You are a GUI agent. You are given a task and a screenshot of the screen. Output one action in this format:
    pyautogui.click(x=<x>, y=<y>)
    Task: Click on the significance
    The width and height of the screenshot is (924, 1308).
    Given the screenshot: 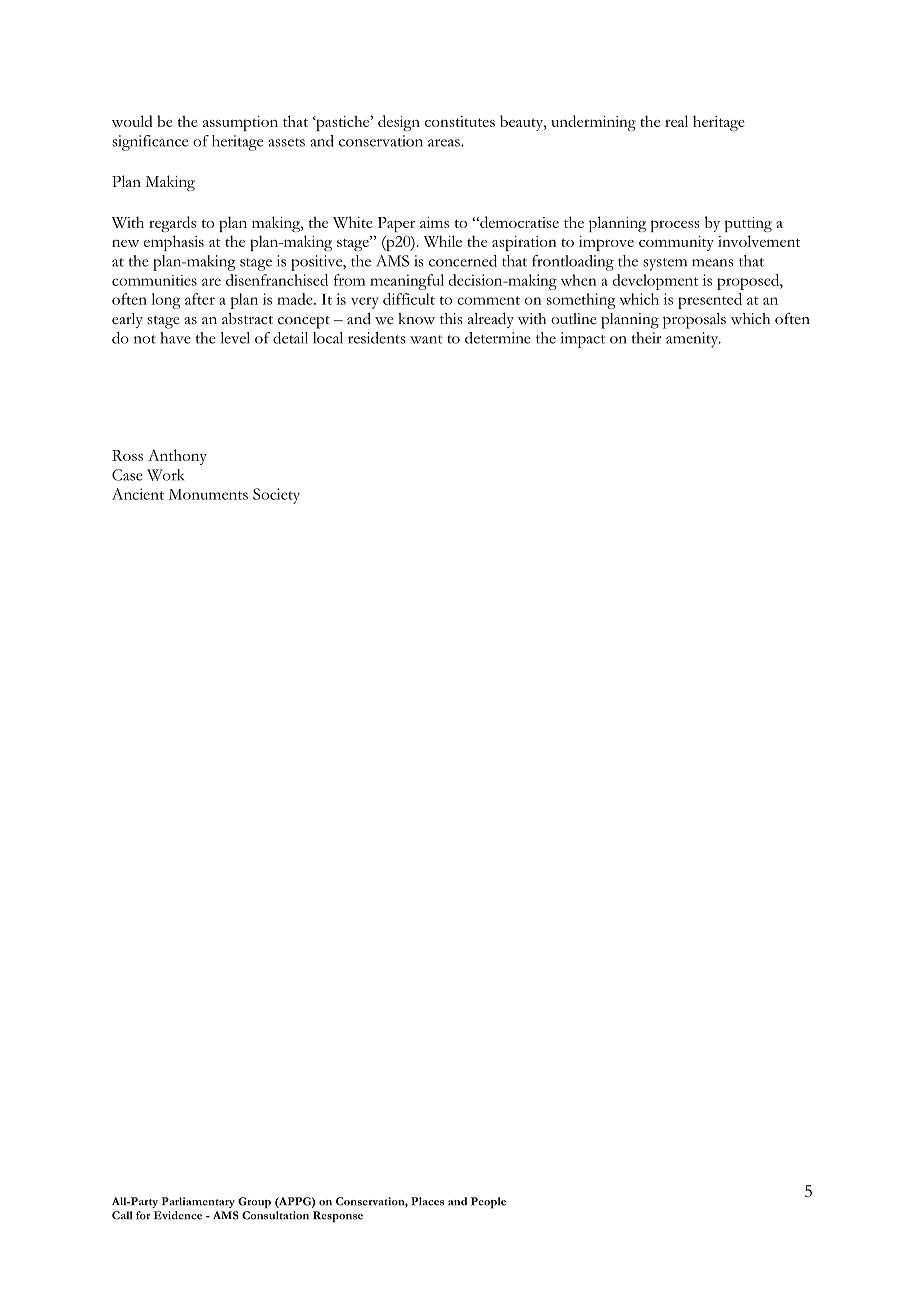 What is the action you would take?
    pyautogui.click(x=150, y=143)
